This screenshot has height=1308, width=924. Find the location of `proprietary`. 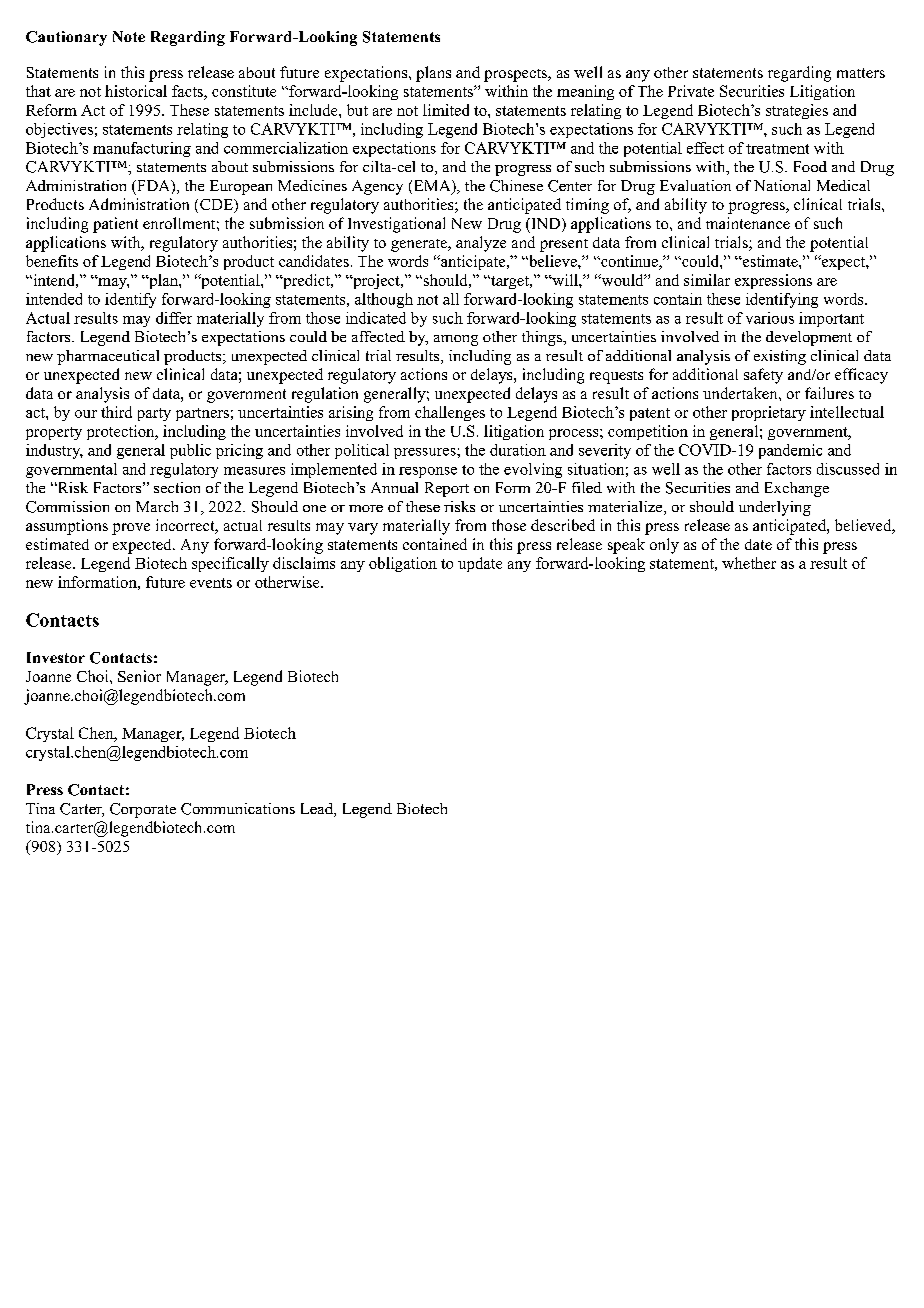

proprietary is located at coordinates (769, 413).
